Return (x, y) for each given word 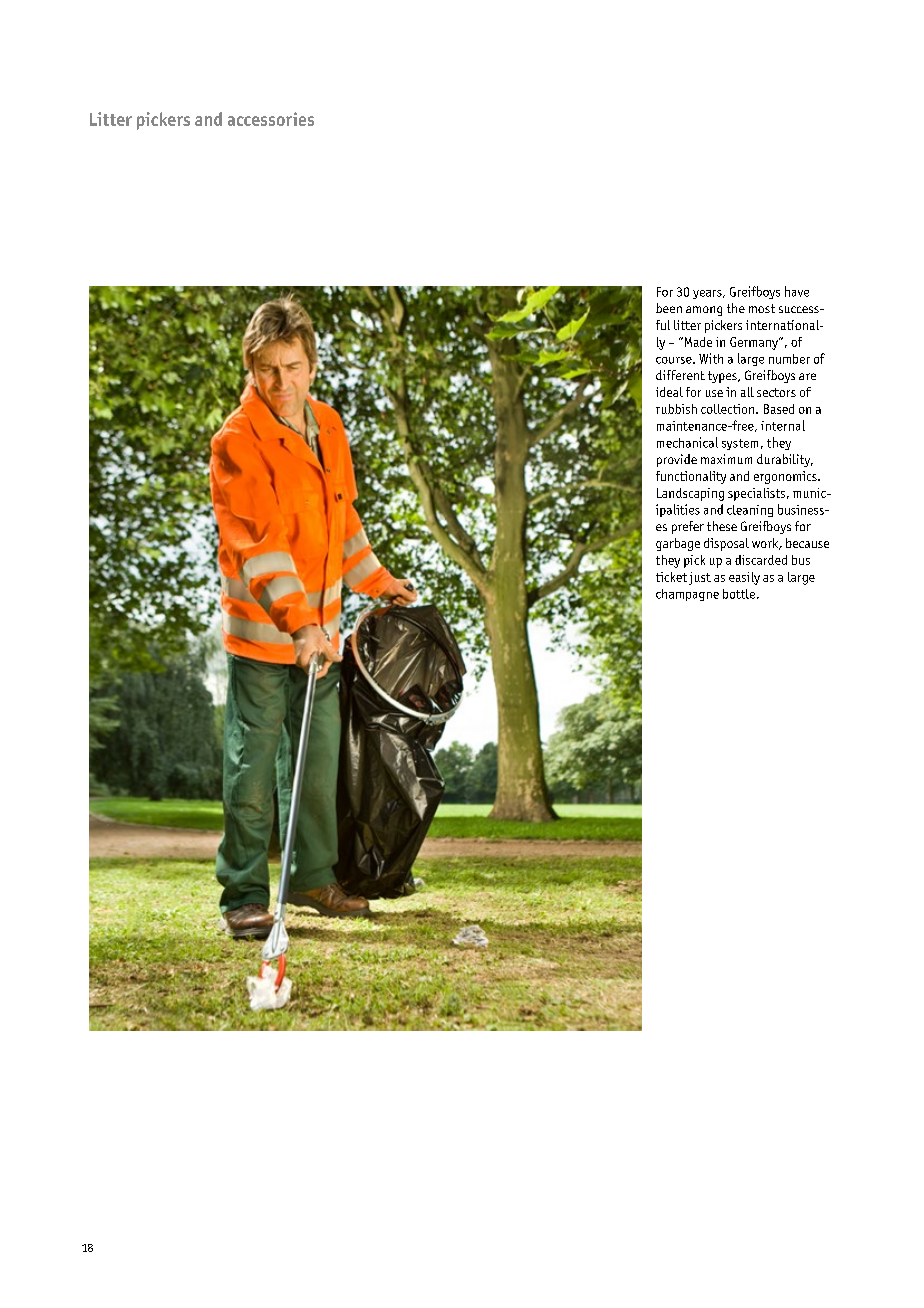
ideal (669, 392)
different (680, 375)
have (797, 291)
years (708, 294)
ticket (671, 577)
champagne (687, 595)
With (711, 358)
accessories (271, 119)
